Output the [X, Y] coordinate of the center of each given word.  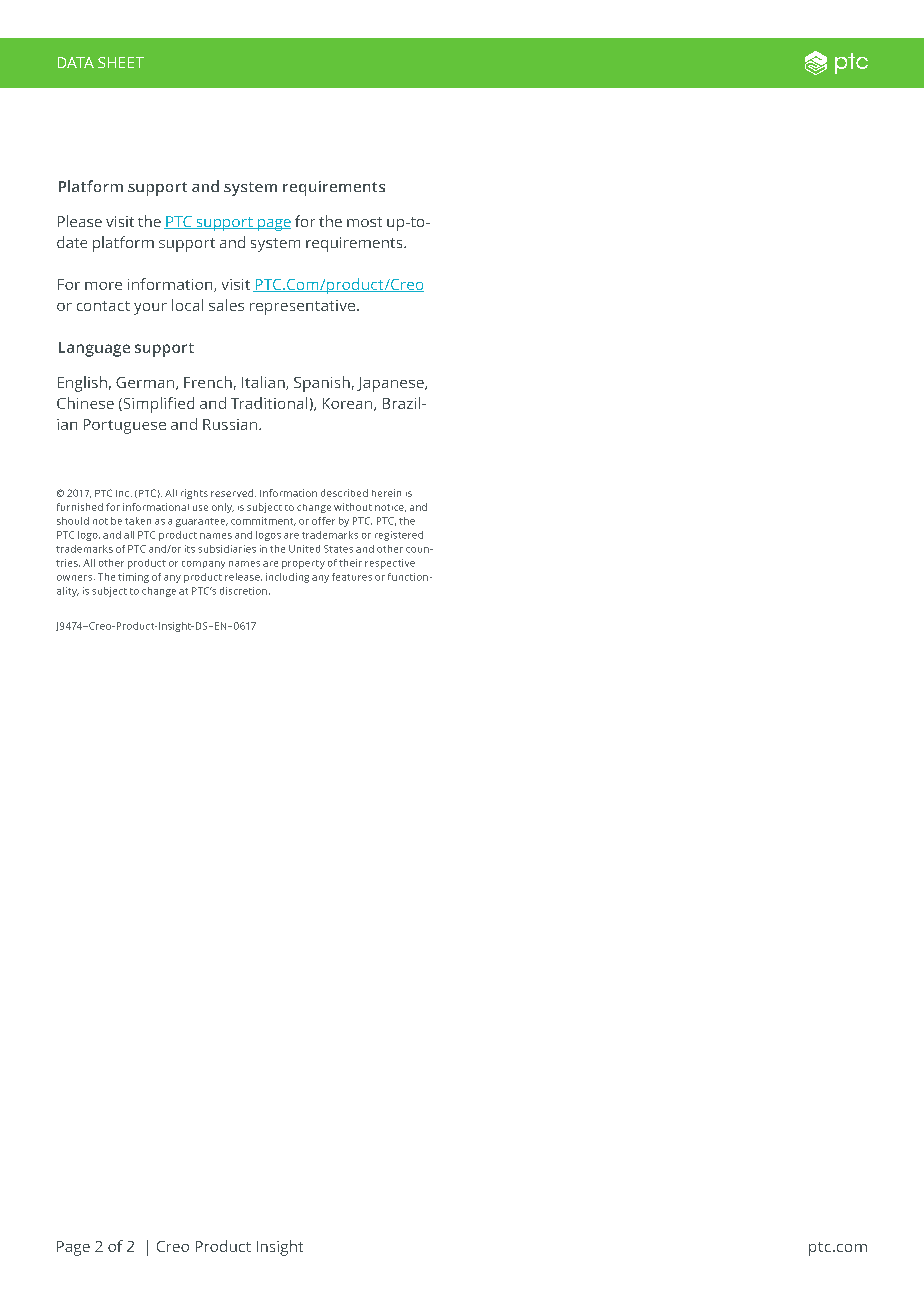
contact [103, 306]
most [364, 222]
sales [226, 305]
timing [133, 578]
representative [302, 307]
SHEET [121, 62]
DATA [76, 62]
